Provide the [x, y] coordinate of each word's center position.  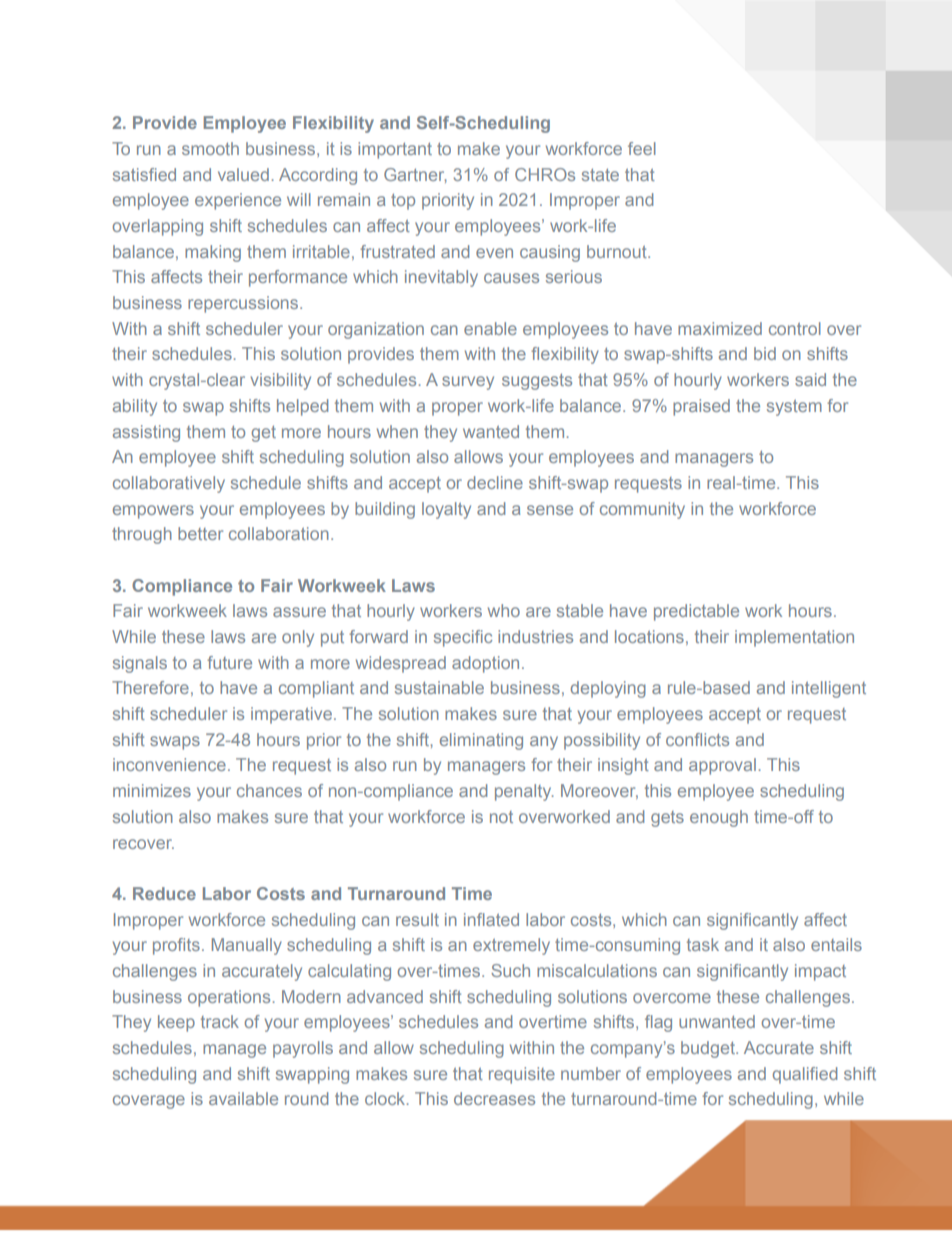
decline [495, 482]
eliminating [481, 741]
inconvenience [169, 764]
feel [642, 148]
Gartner [415, 175]
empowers [153, 512]
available [243, 1098]
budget [709, 1049]
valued [243, 174]
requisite [522, 1075]
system [794, 408]
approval [722, 766]
